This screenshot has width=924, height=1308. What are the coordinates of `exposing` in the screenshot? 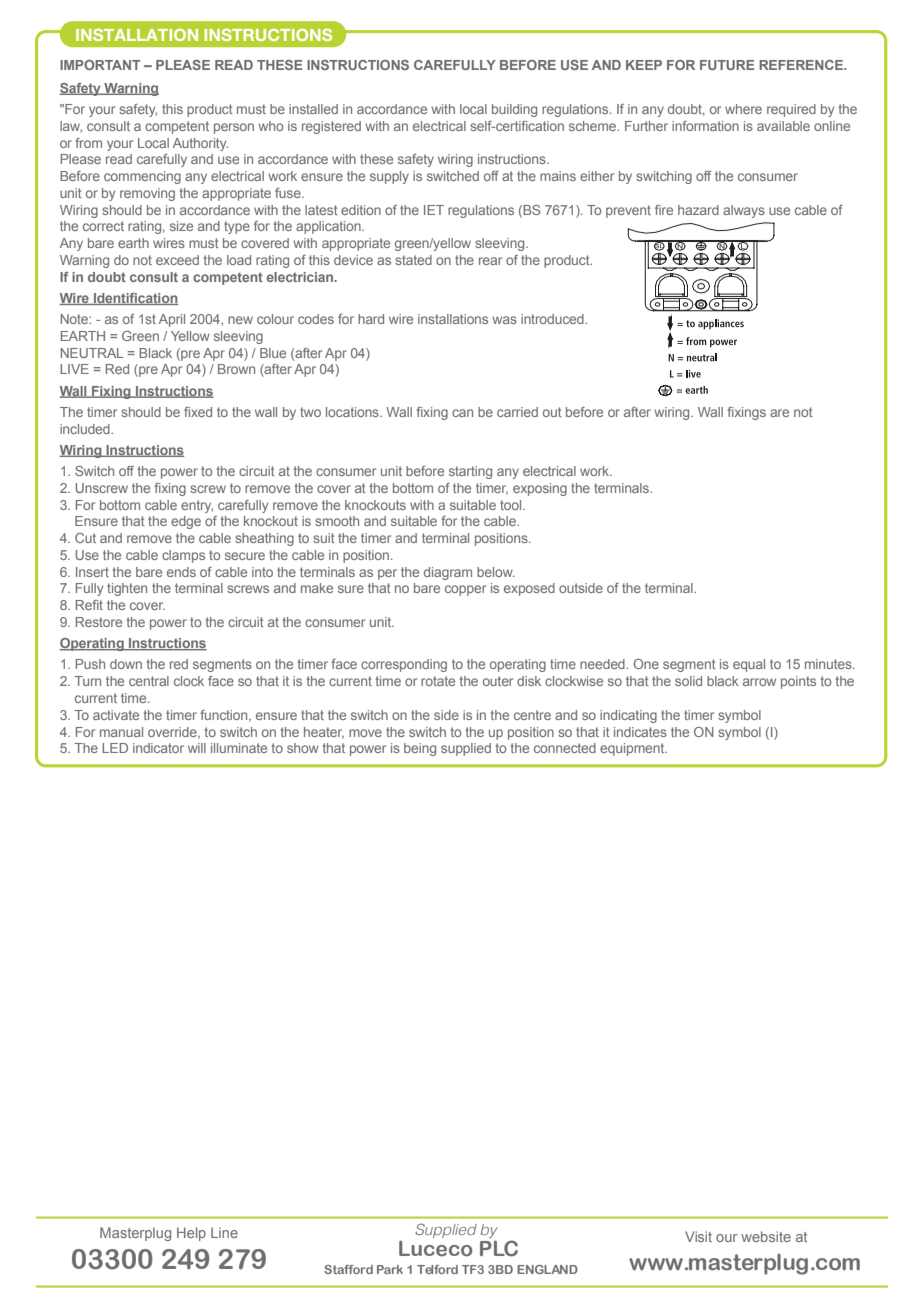 It's located at (540, 489).
